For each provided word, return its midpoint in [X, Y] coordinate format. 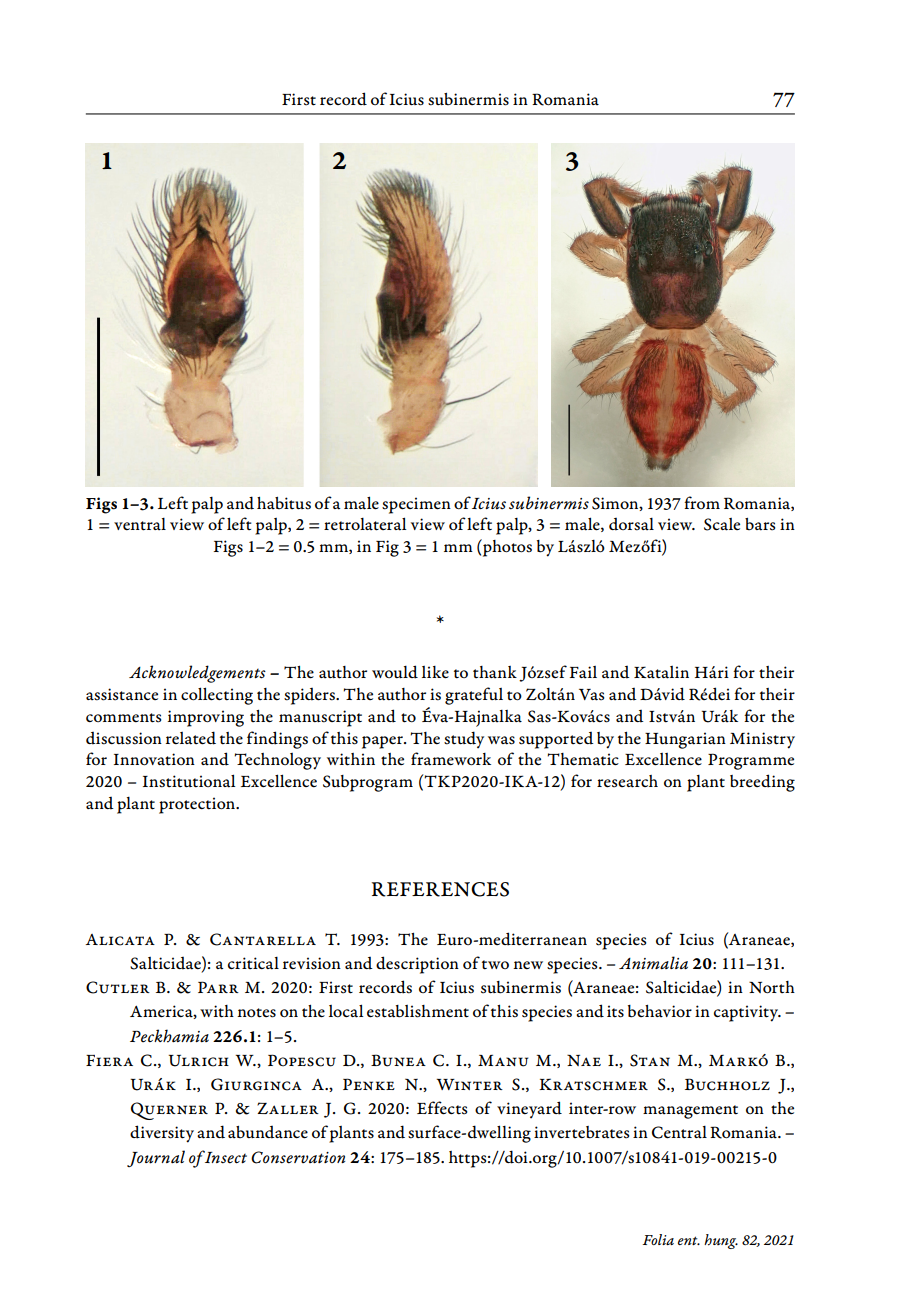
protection [198, 805]
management [690, 1112]
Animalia [653, 962]
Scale [722, 524]
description [417, 965]
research [627, 781]
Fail [583, 672]
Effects [442, 1108]
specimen [416, 505]
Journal [156, 1158]
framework [451, 759]
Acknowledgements [197, 674]
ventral [140, 524]
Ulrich [198, 1060]
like [435, 672]
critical [253, 963]
